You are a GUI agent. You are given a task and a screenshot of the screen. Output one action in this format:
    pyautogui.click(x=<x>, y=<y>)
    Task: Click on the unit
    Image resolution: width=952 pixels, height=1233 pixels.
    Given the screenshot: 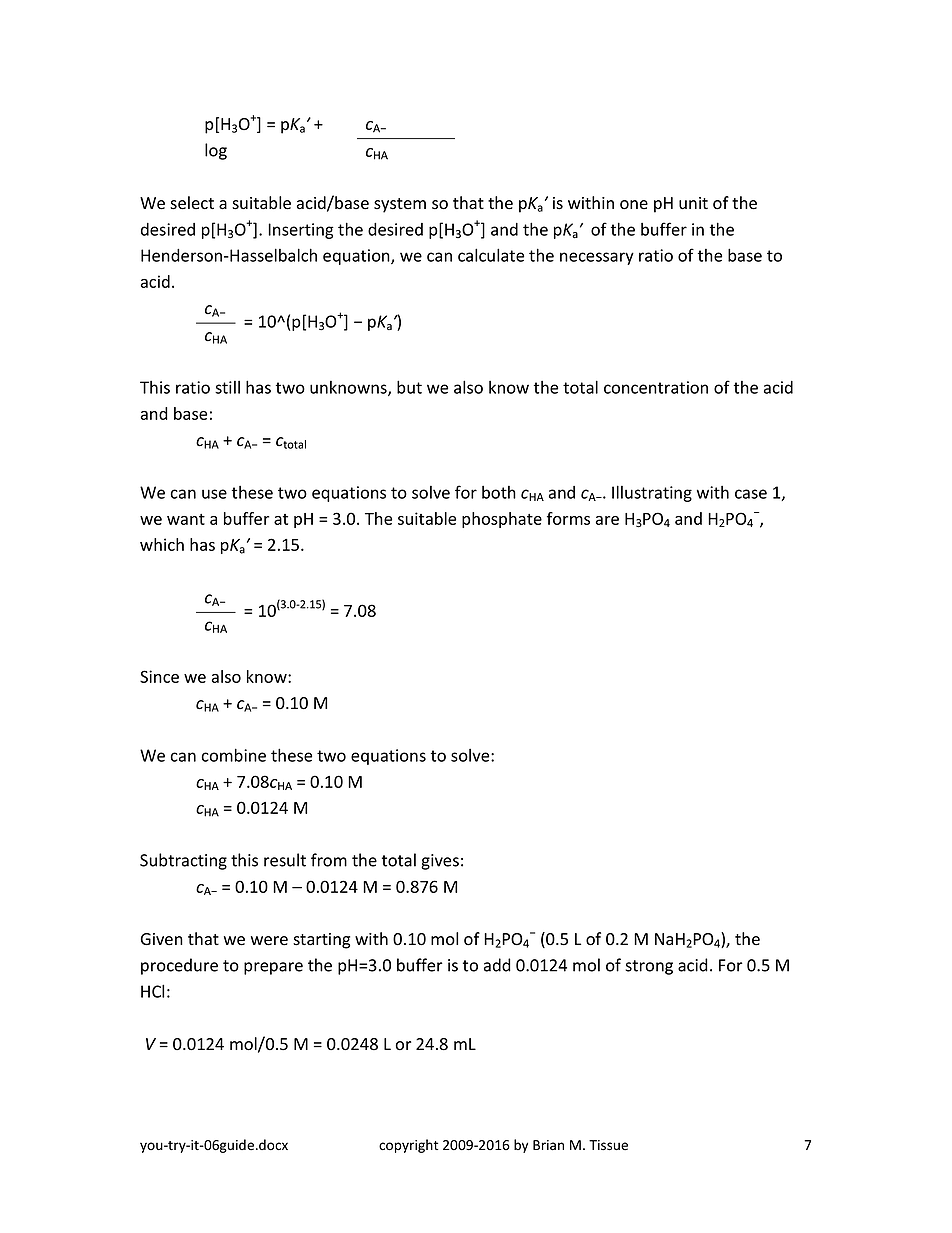 What is the action you would take?
    pyautogui.click(x=693, y=203)
